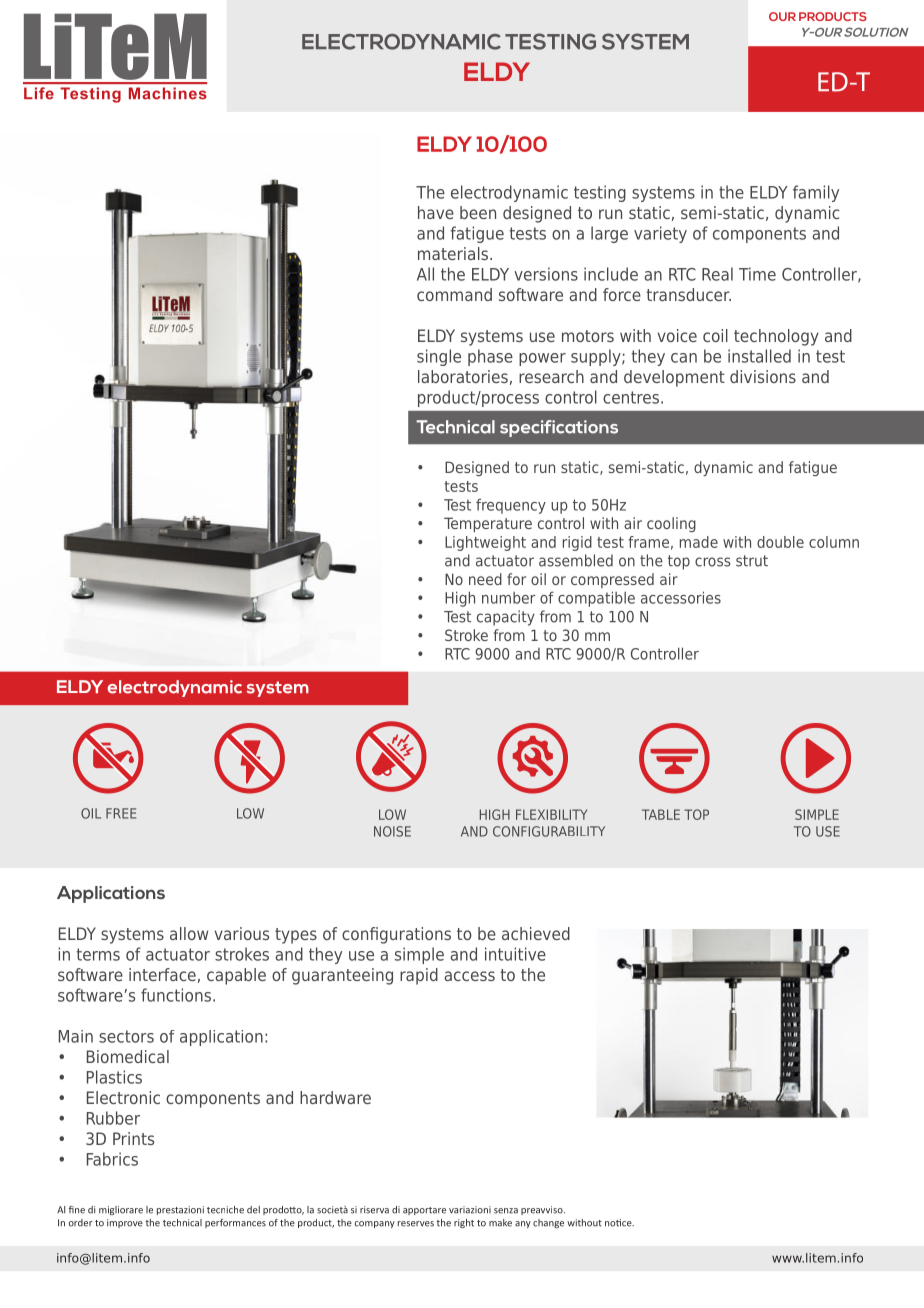 The width and height of the page is (924, 1308). What do you see at coordinates (757, 274) in the page?
I see `Time` at bounding box center [757, 274].
